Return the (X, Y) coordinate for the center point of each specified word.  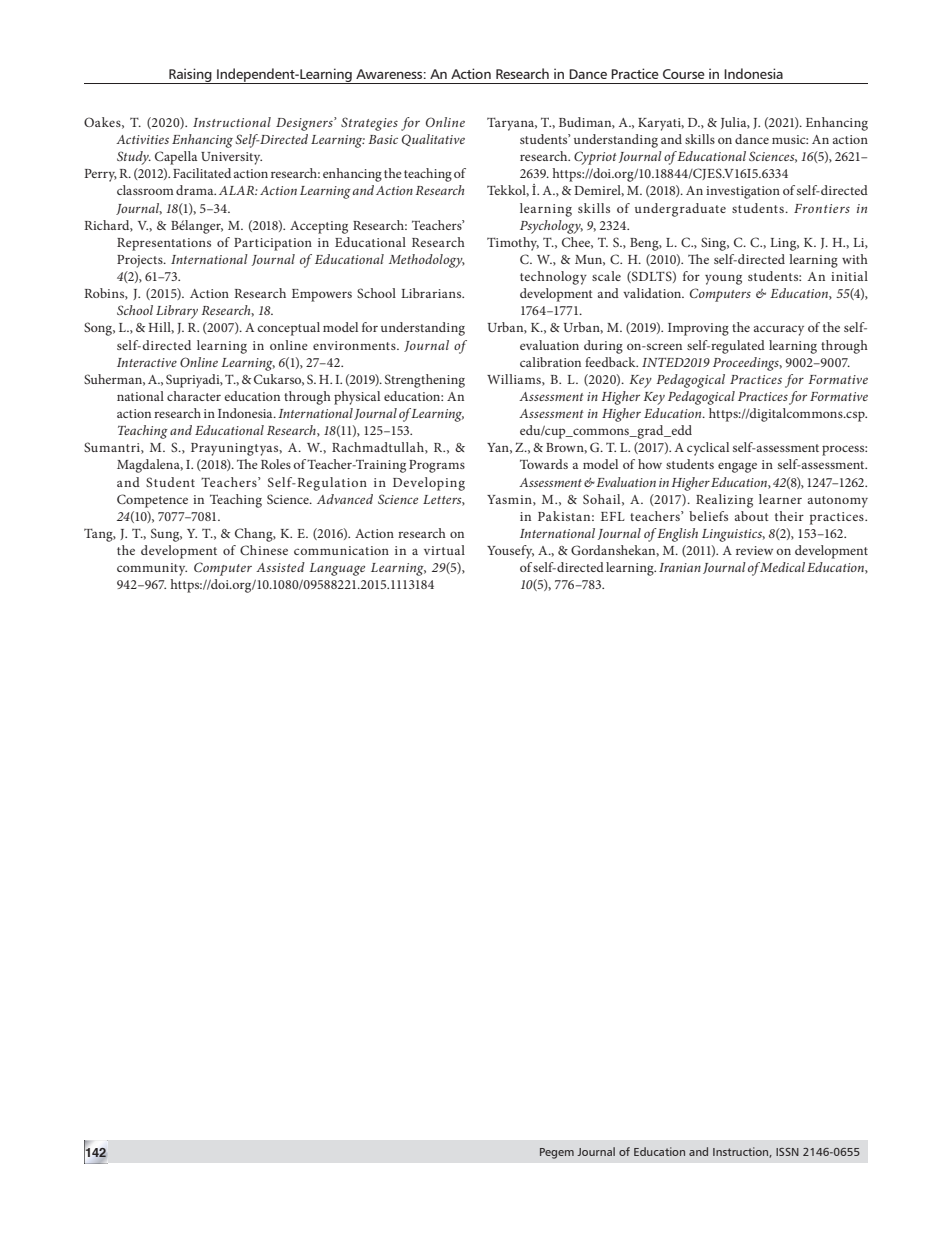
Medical (782, 567)
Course (684, 74)
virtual (444, 550)
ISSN (787, 1152)
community (152, 569)
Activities (142, 139)
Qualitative (433, 140)
